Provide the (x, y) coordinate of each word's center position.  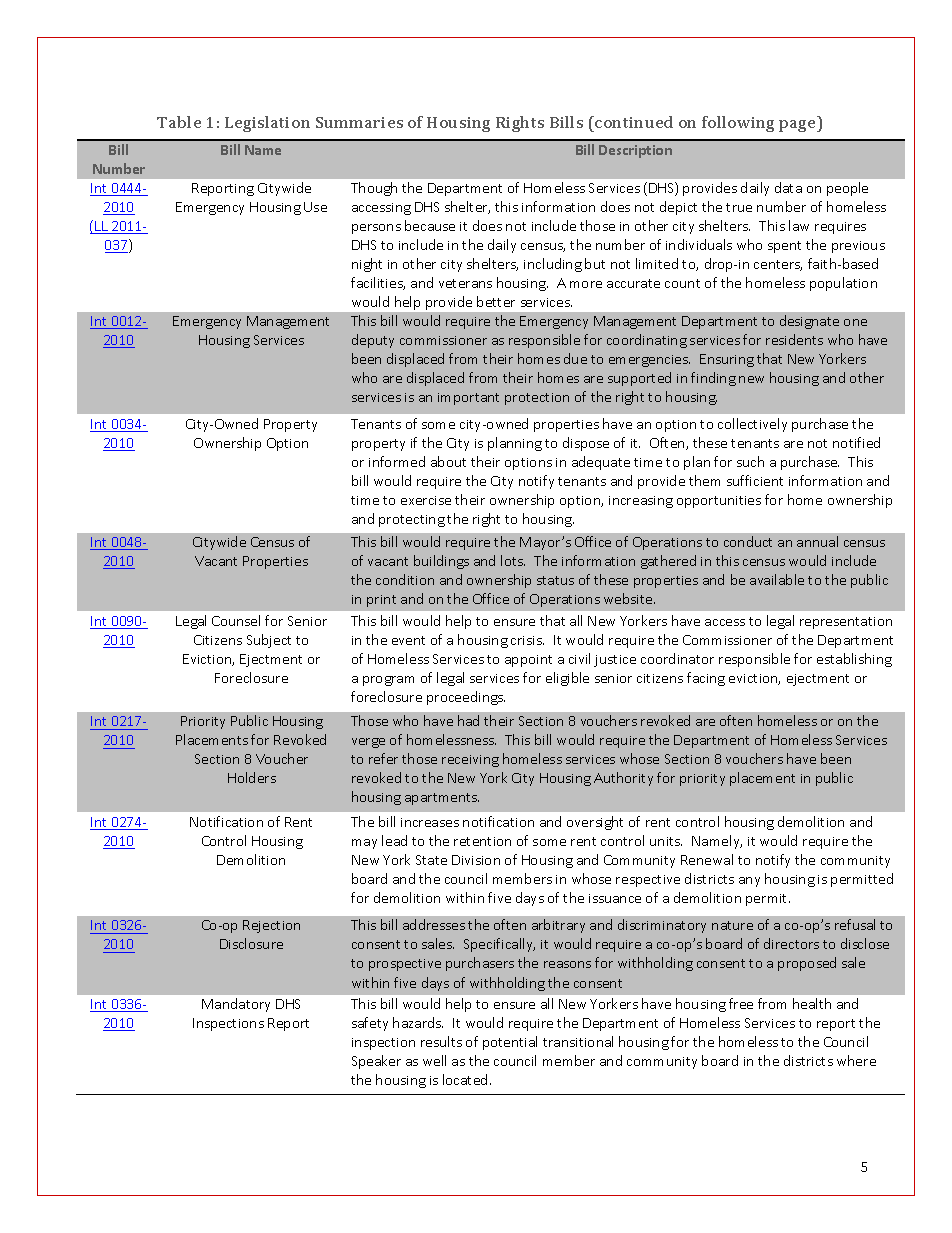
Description (635, 151)
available (777, 579)
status (555, 580)
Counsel (236, 620)
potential (510, 1043)
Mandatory (236, 1005)
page (799, 126)
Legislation (267, 124)
